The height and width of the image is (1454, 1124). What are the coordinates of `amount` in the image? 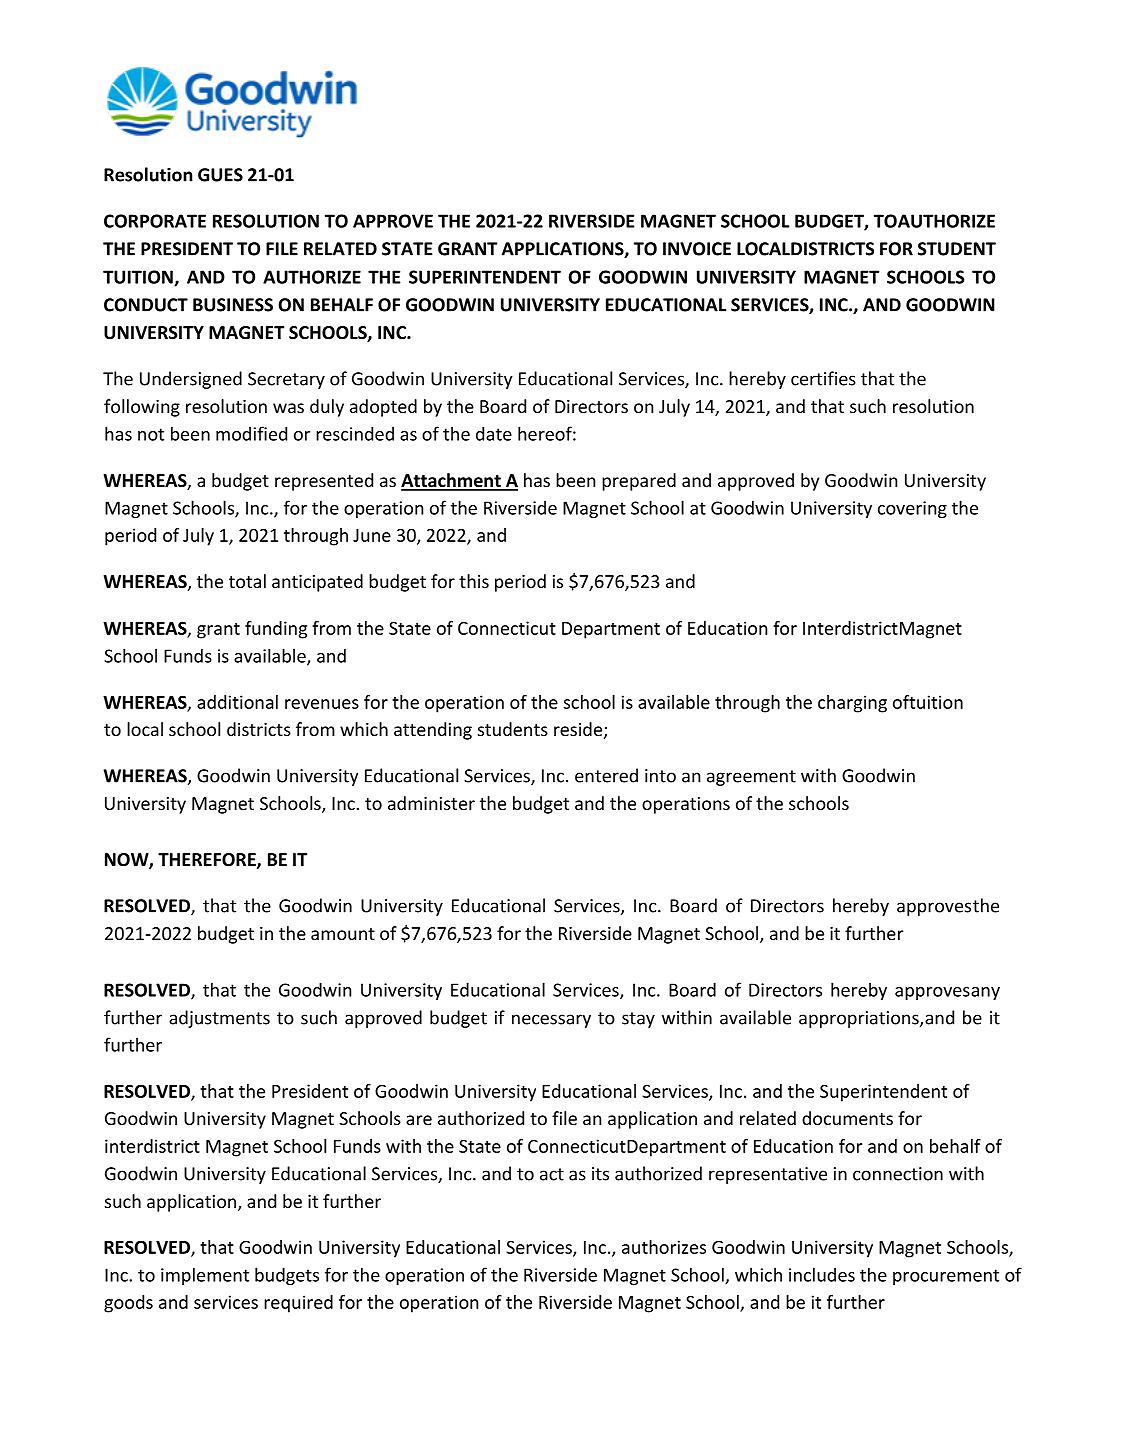 It's located at (343, 934).
